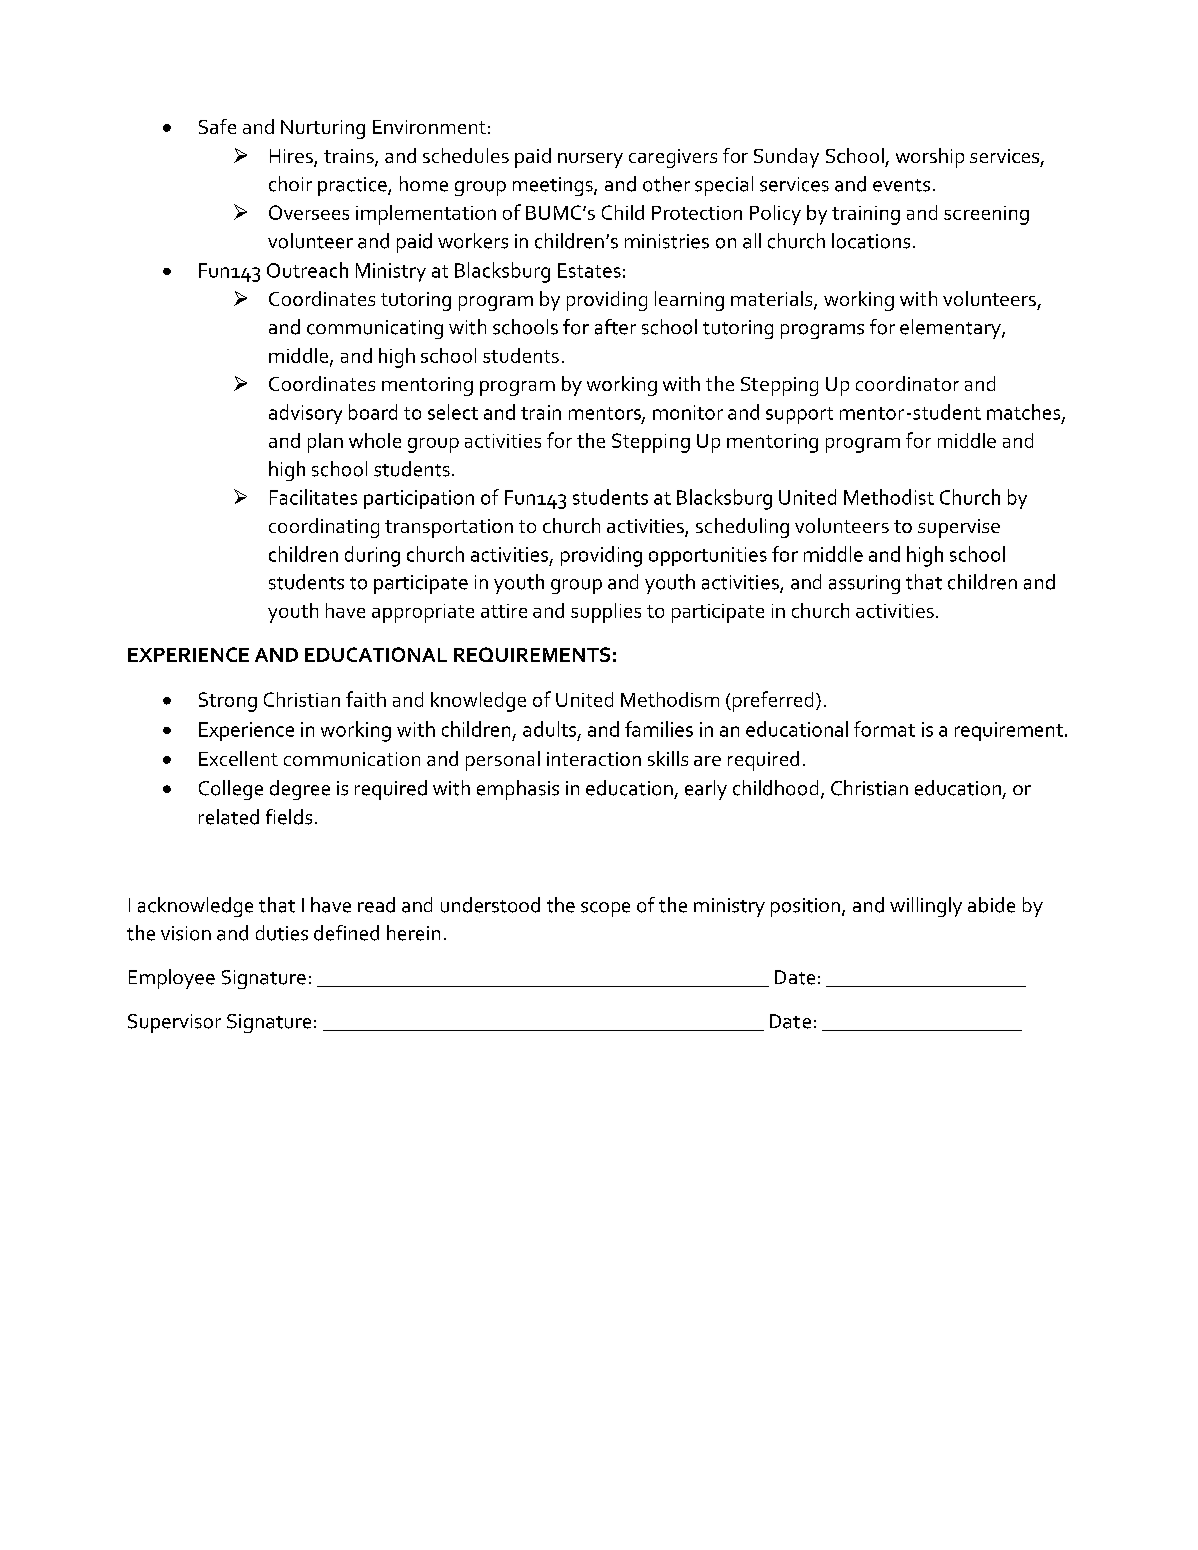 The width and height of the screenshot is (1198, 1550). I want to click on advisory, so click(305, 414).
